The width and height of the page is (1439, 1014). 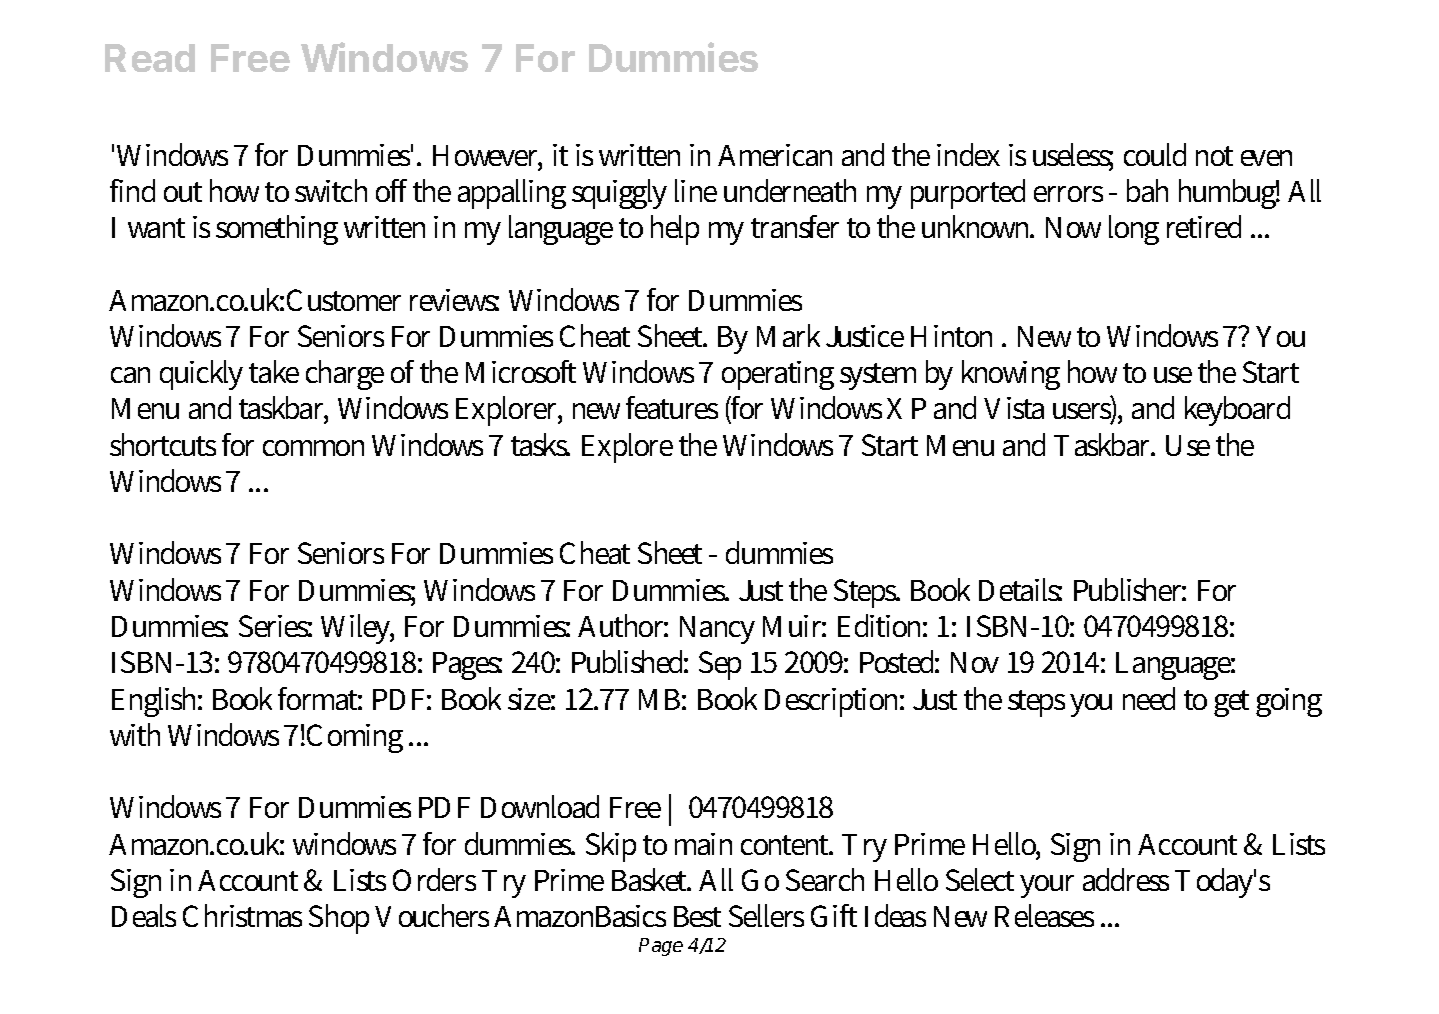 What do you see at coordinates (778, 375) in the page?
I see `operating` at bounding box center [778, 375].
